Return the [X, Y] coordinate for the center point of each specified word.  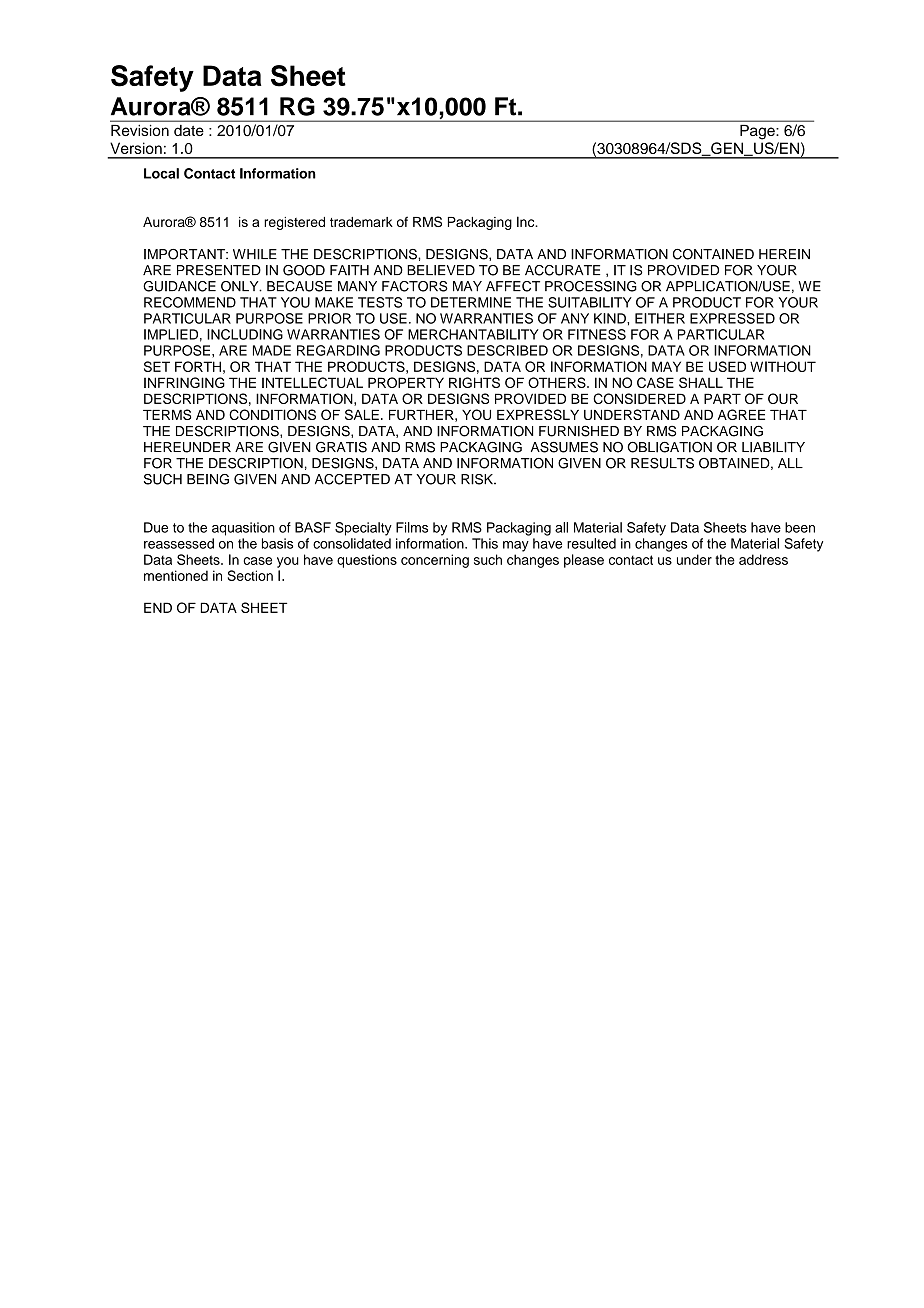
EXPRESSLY [538, 414]
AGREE [741, 414]
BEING [208, 479]
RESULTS [662, 463]
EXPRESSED [732, 318]
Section [250, 575]
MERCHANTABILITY [473, 334]
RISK [478, 479]
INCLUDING [245, 334]
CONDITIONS [272, 414]
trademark [361, 222]
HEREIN [784, 254]
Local [161, 173]
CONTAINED [713, 254]
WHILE [255, 254]
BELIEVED [441, 270]
